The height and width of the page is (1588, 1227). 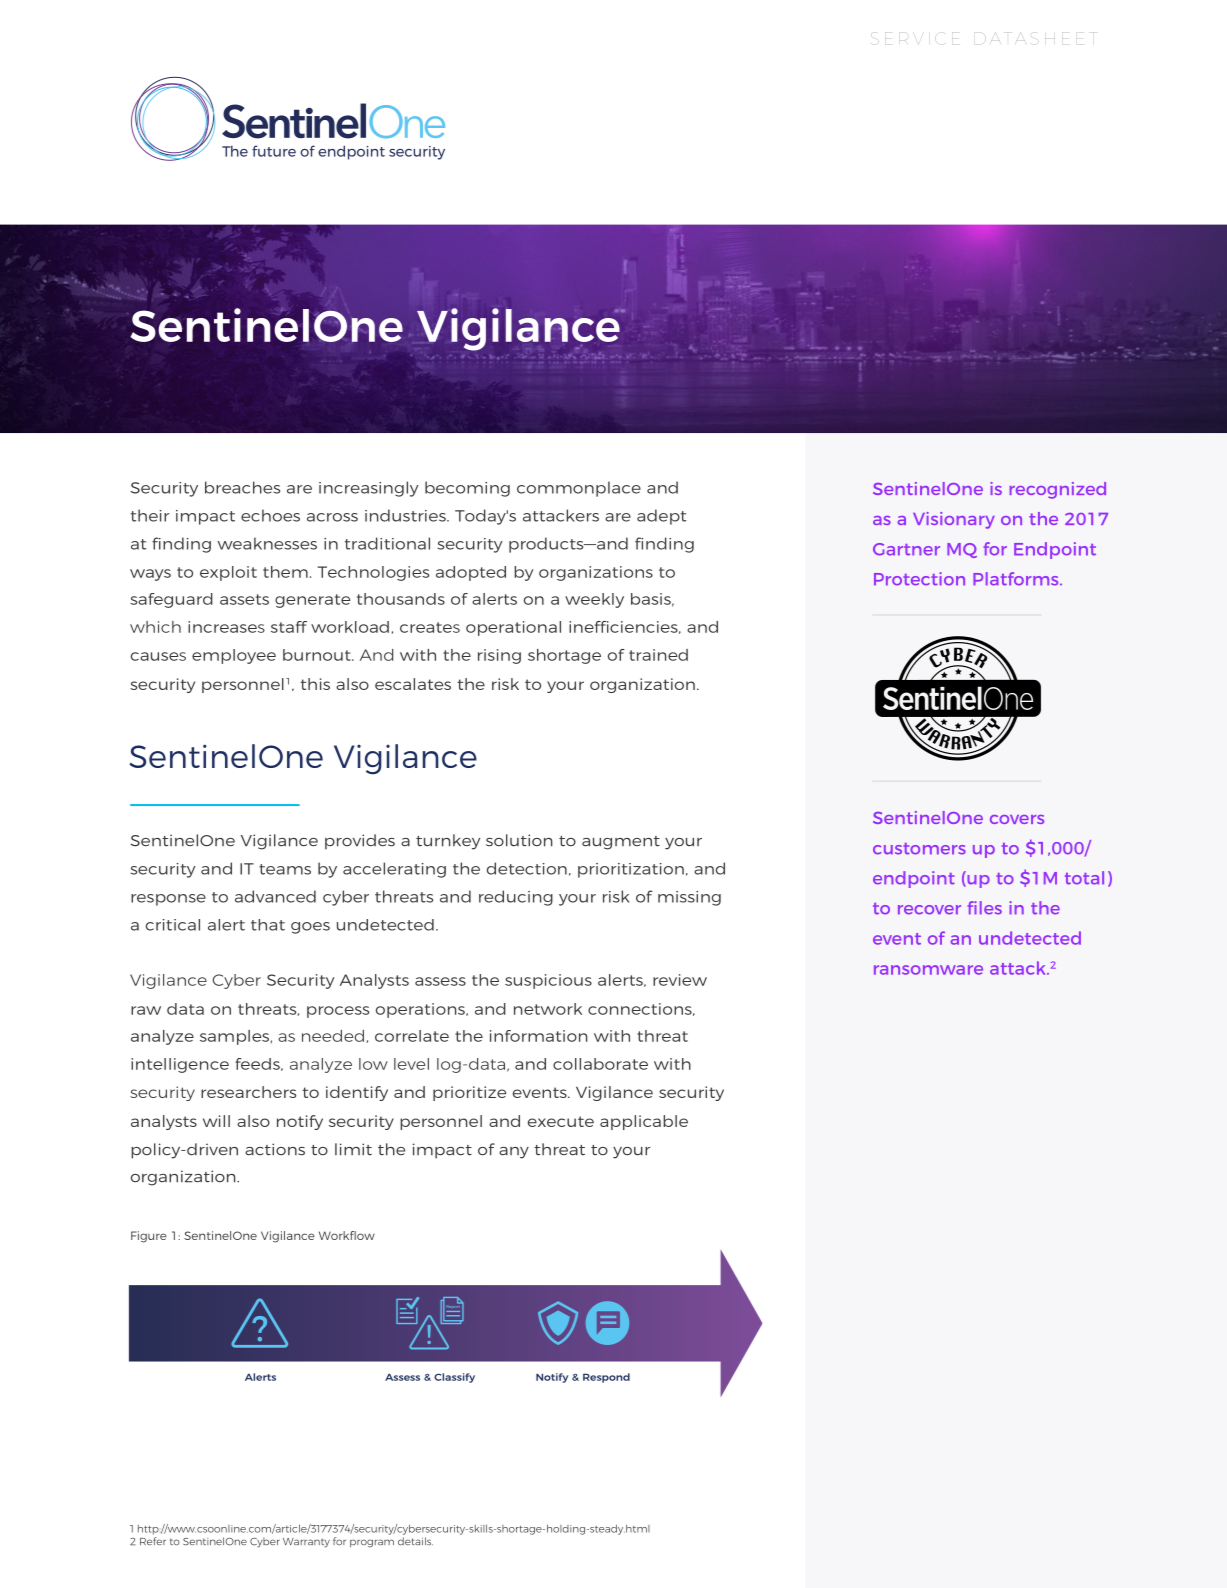 I want to click on samples, so click(x=236, y=1037).
